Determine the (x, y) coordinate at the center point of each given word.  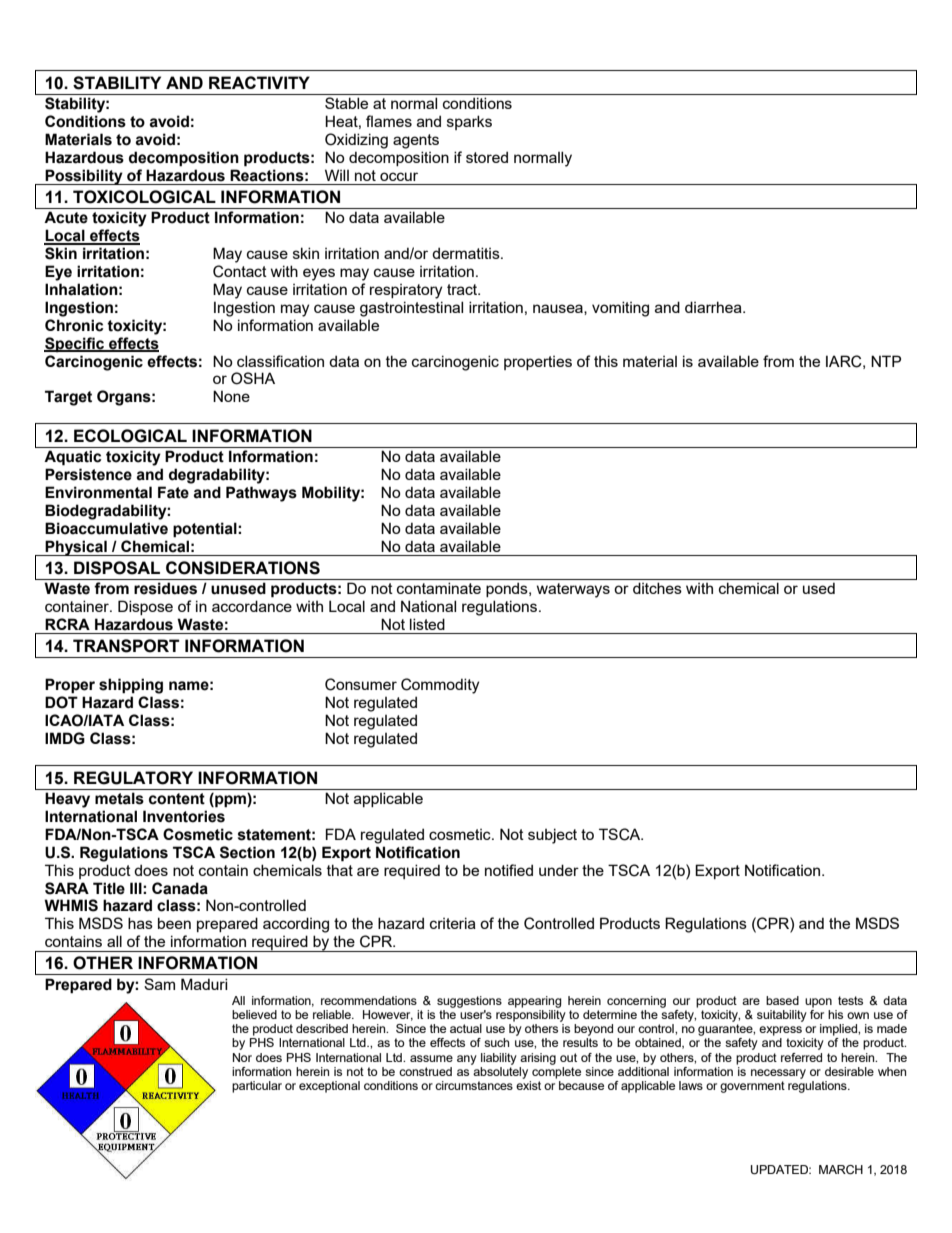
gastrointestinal (411, 309)
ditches (657, 588)
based (782, 1000)
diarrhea (714, 307)
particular (257, 1087)
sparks (469, 122)
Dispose (145, 607)
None (231, 396)
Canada (180, 888)
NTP (886, 361)
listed (427, 624)
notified (509, 870)
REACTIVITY (259, 82)
